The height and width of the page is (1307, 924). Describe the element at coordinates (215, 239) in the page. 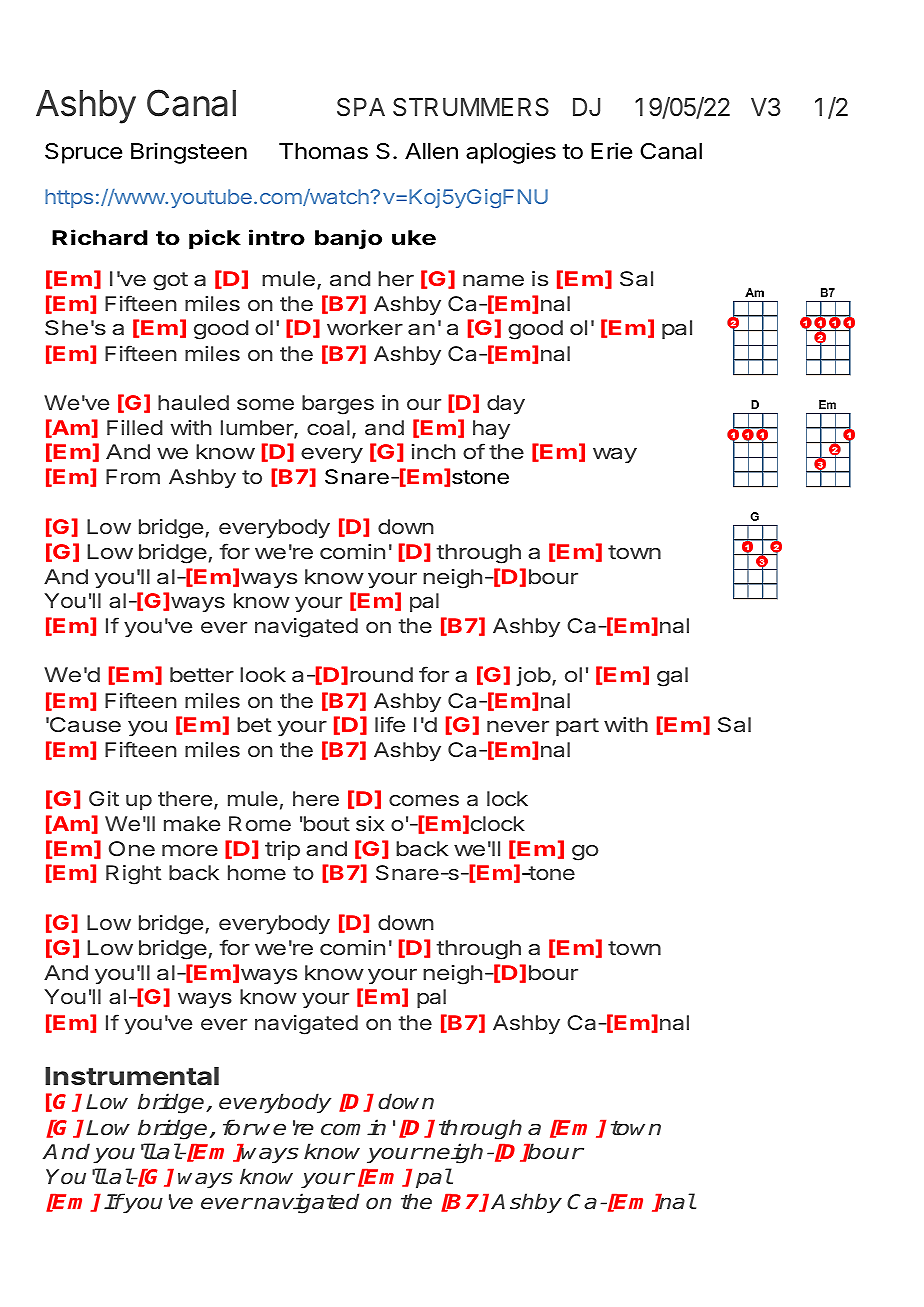

I see `pick` at that location.
